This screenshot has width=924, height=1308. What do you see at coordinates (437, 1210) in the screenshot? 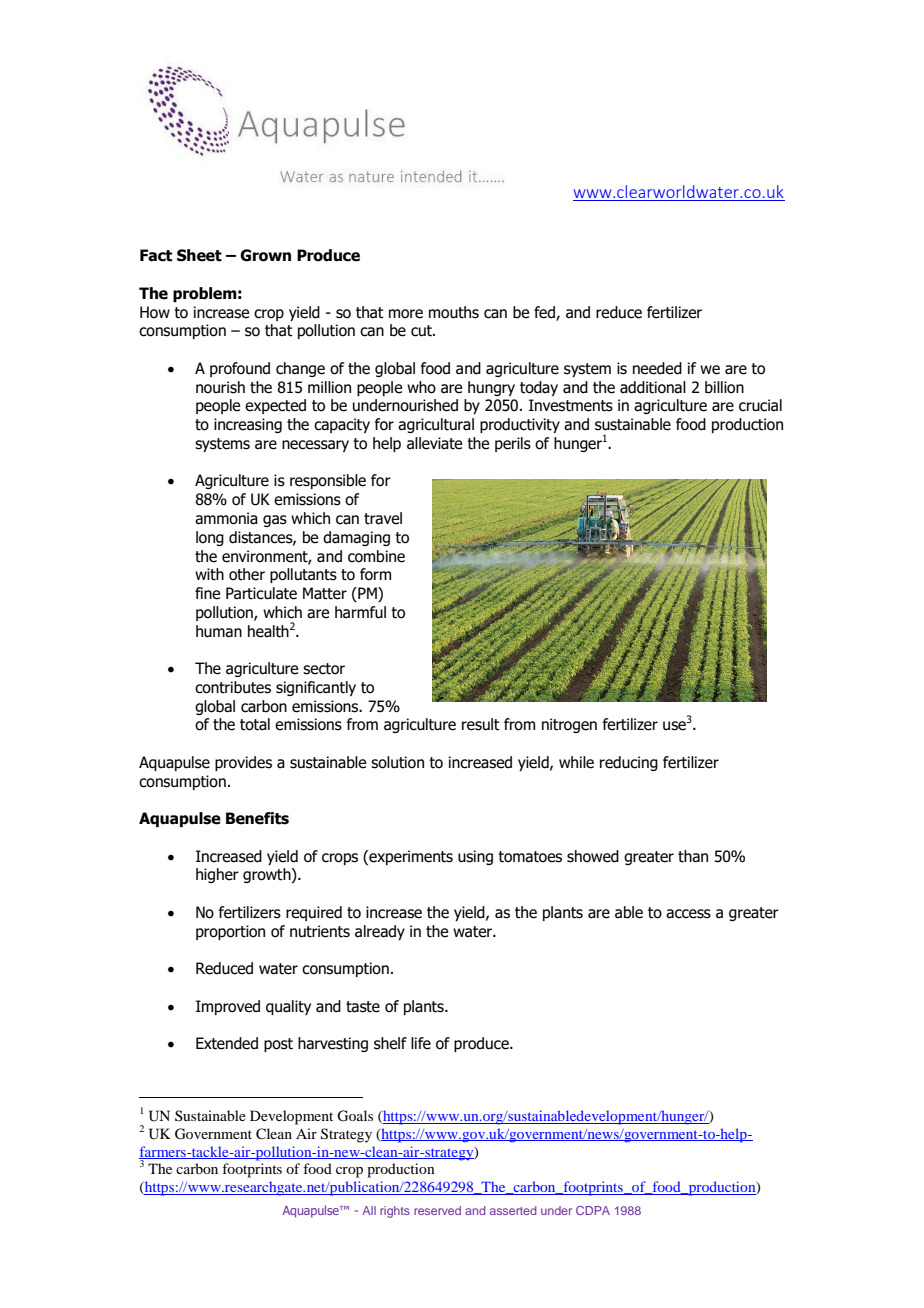
I see `reserved` at bounding box center [437, 1210].
